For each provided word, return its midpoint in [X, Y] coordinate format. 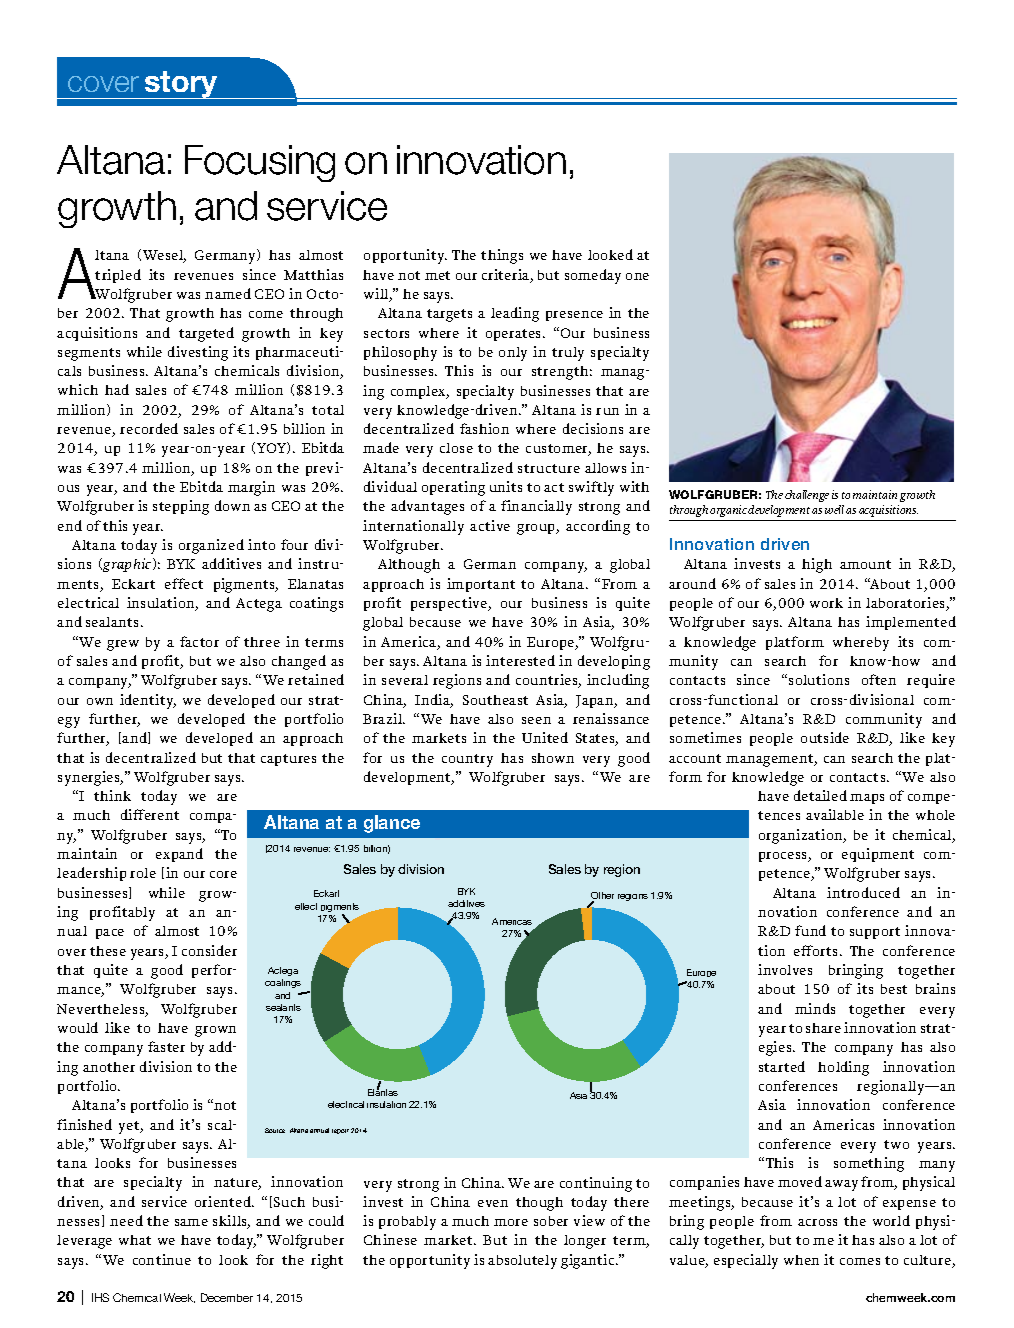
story [181, 85]
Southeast [495, 700]
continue [162, 1259]
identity [148, 701]
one [637, 276]
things [502, 256]
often [879, 679]
